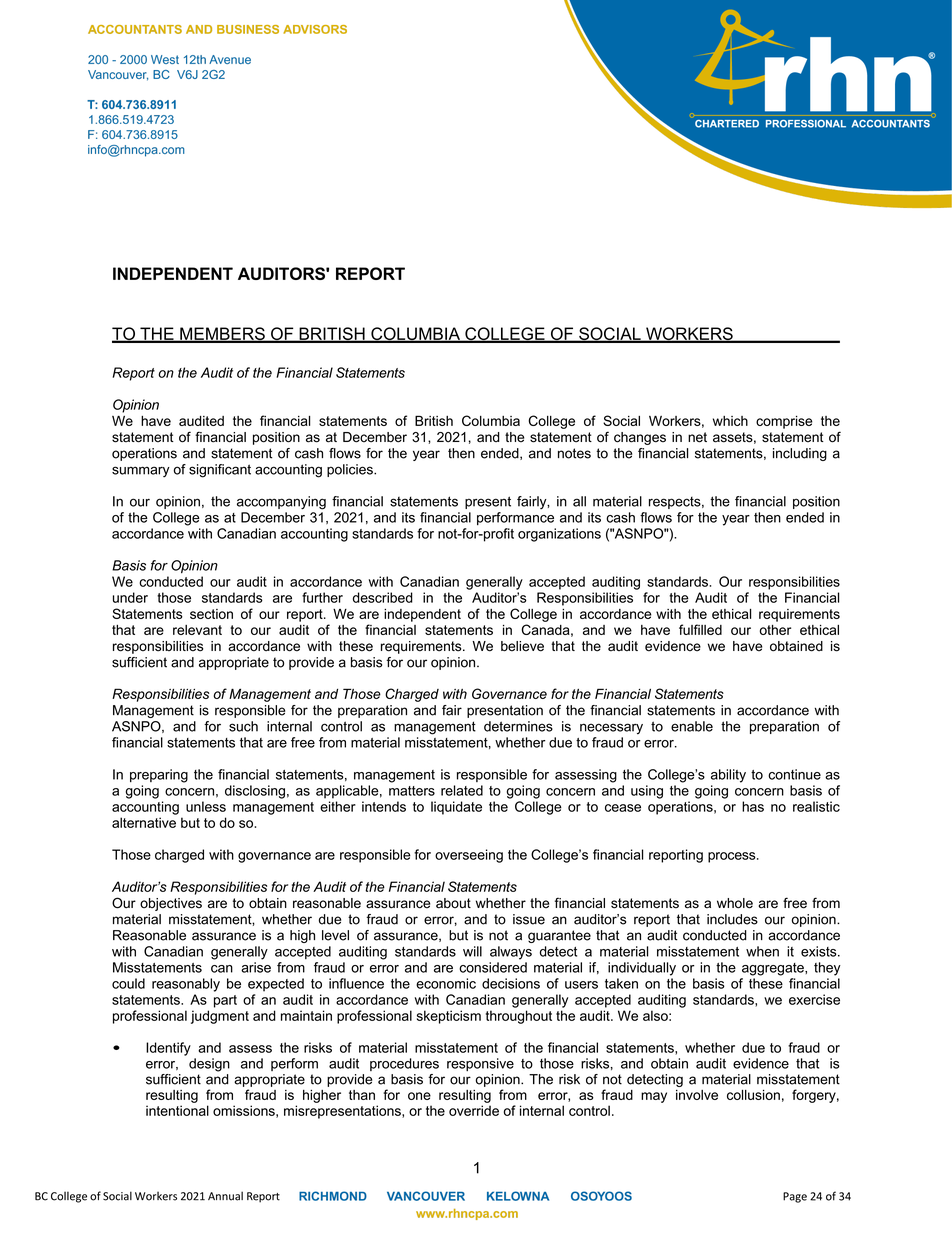 Image resolution: width=952 pixels, height=1233 pixels. I want to click on which, so click(730, 421).
